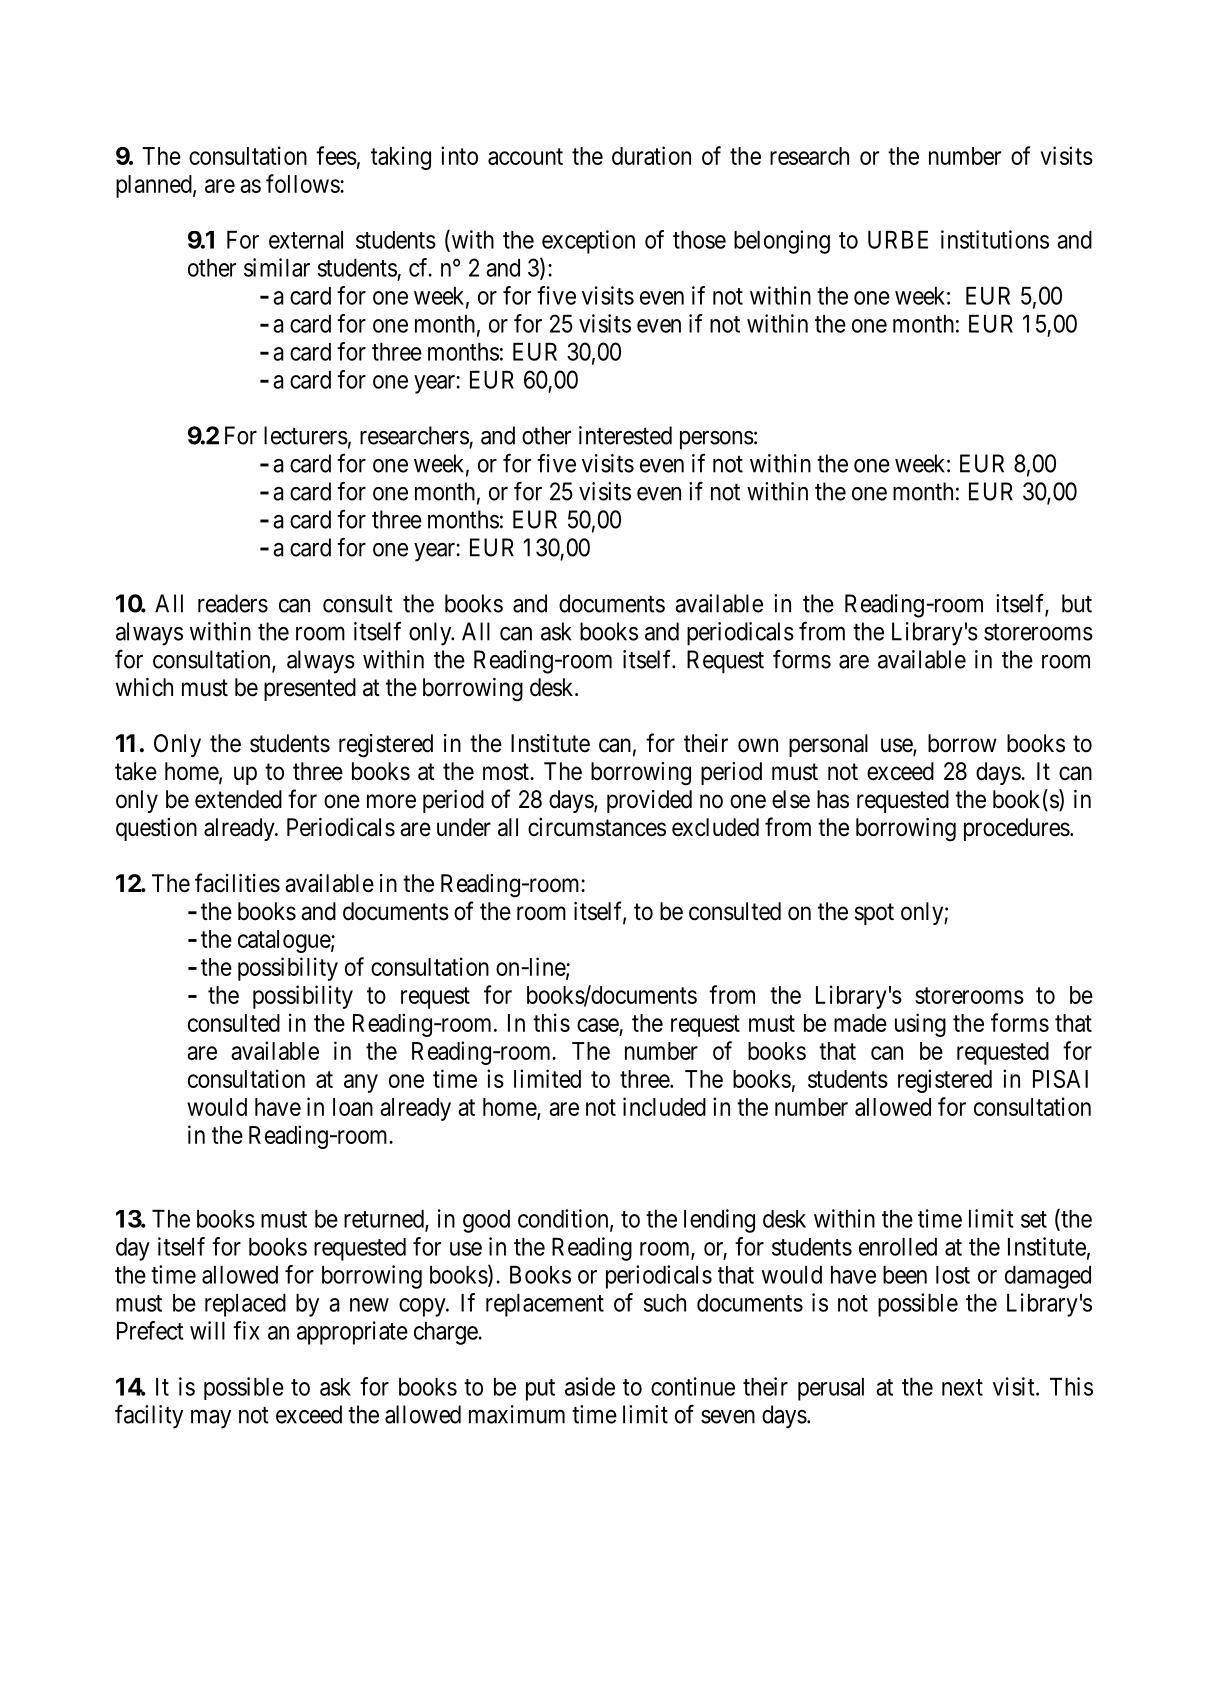 The height and width of the document is (1706, 1207). I want to click on case, so click(598, 1025).
